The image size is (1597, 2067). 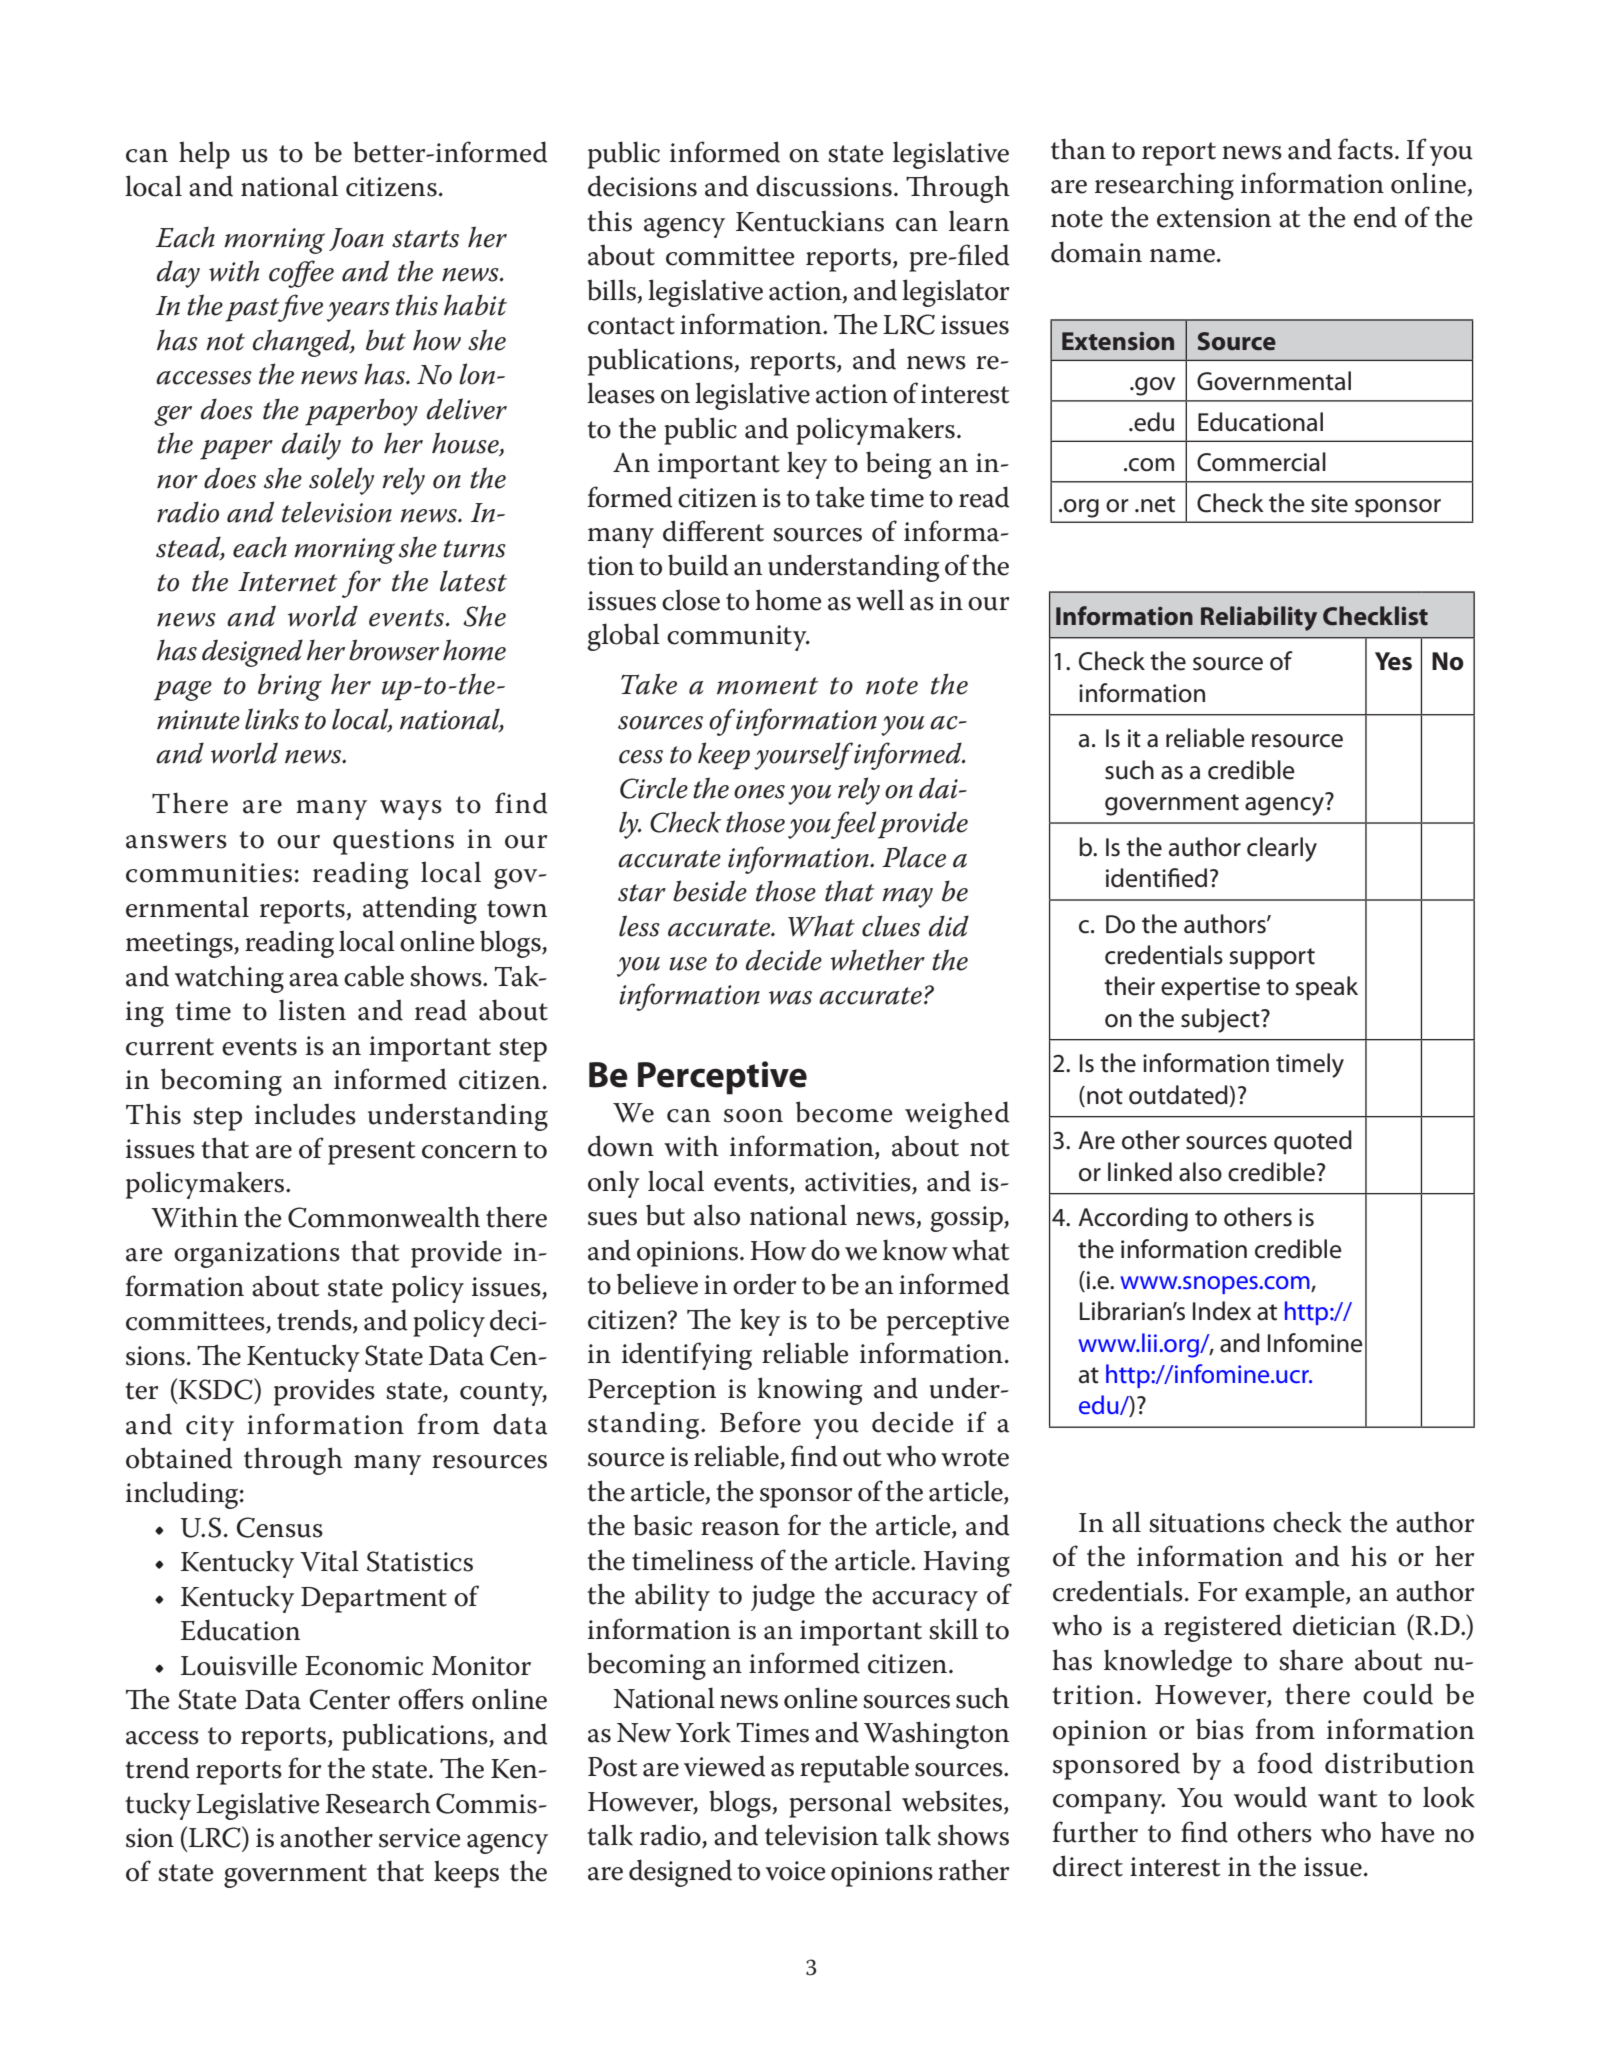 What do you see at coordinates (356, 239) in the image?
I see `Joan` at bounding box center [356, 239].
